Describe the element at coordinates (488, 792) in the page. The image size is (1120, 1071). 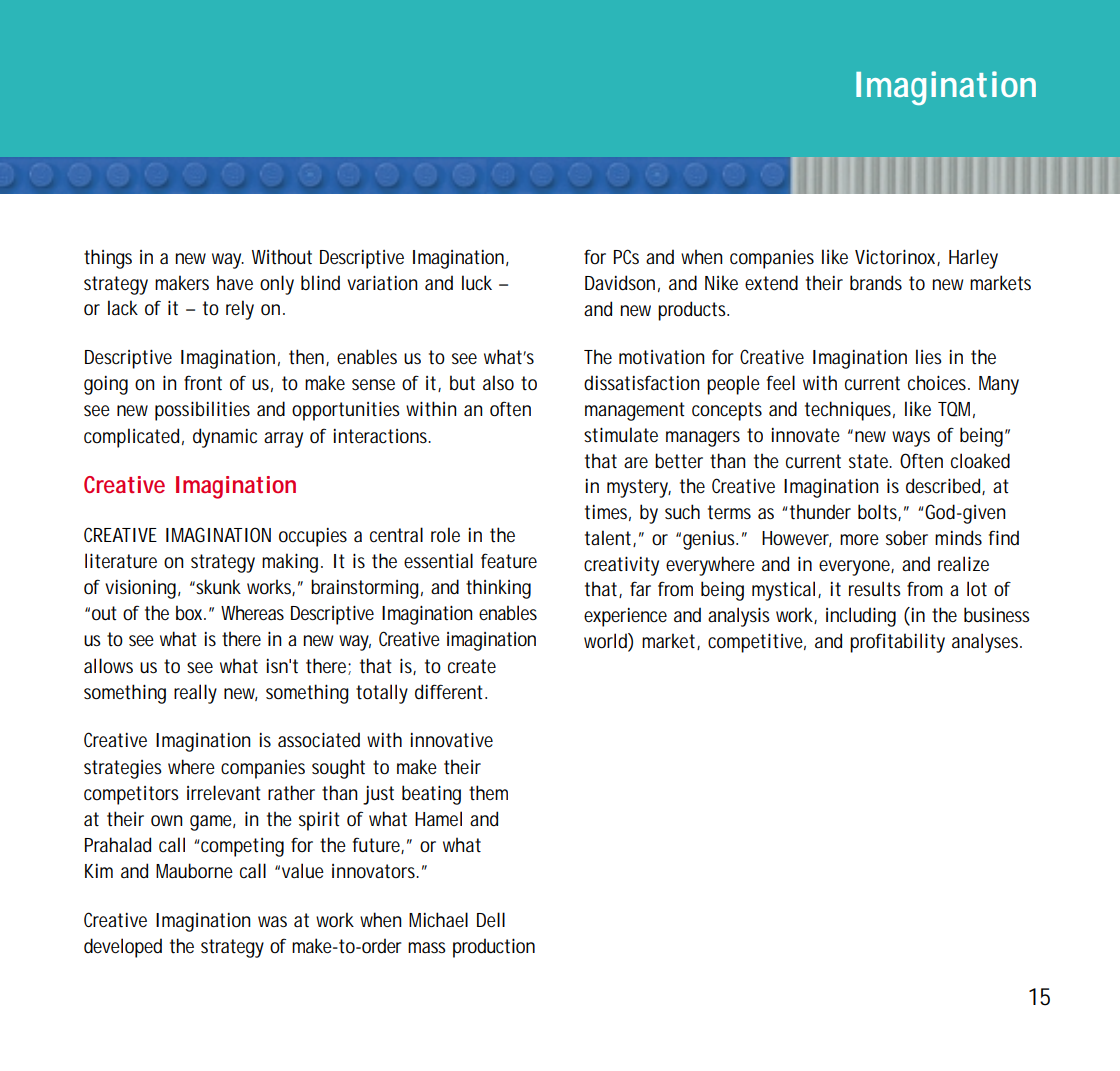
I see `them` at that location.
